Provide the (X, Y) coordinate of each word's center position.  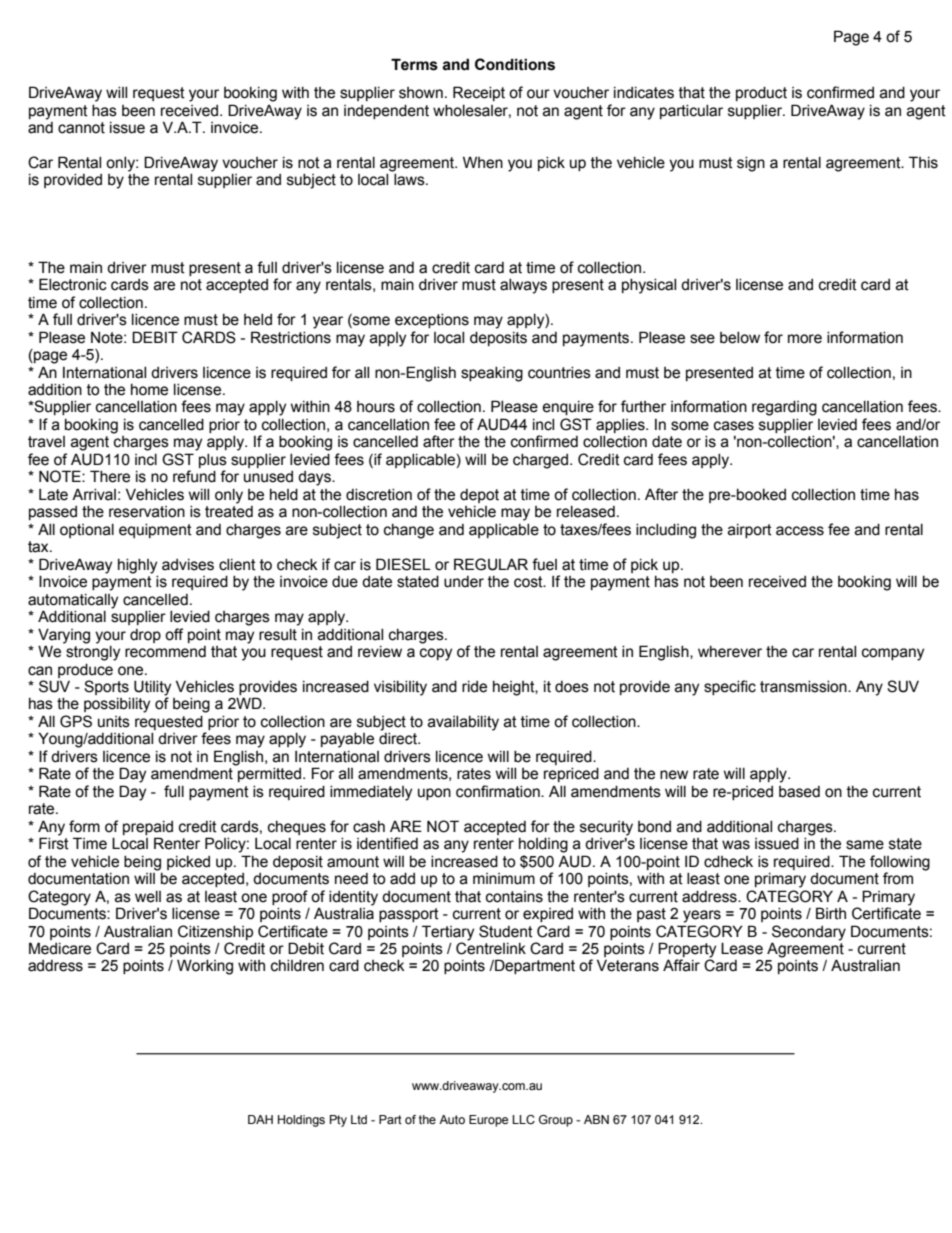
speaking (492, 374)
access (800, 531)
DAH (260, 1119)
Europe (488, 1121)
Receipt (479, 93)
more (805, 339)
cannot (81, 128)
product (761, 94)
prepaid (148, 828)
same (865, 845)
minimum (504, 879)
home (149, 390)
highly (137, 566)
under (464, 582)
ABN (596, 1119)
